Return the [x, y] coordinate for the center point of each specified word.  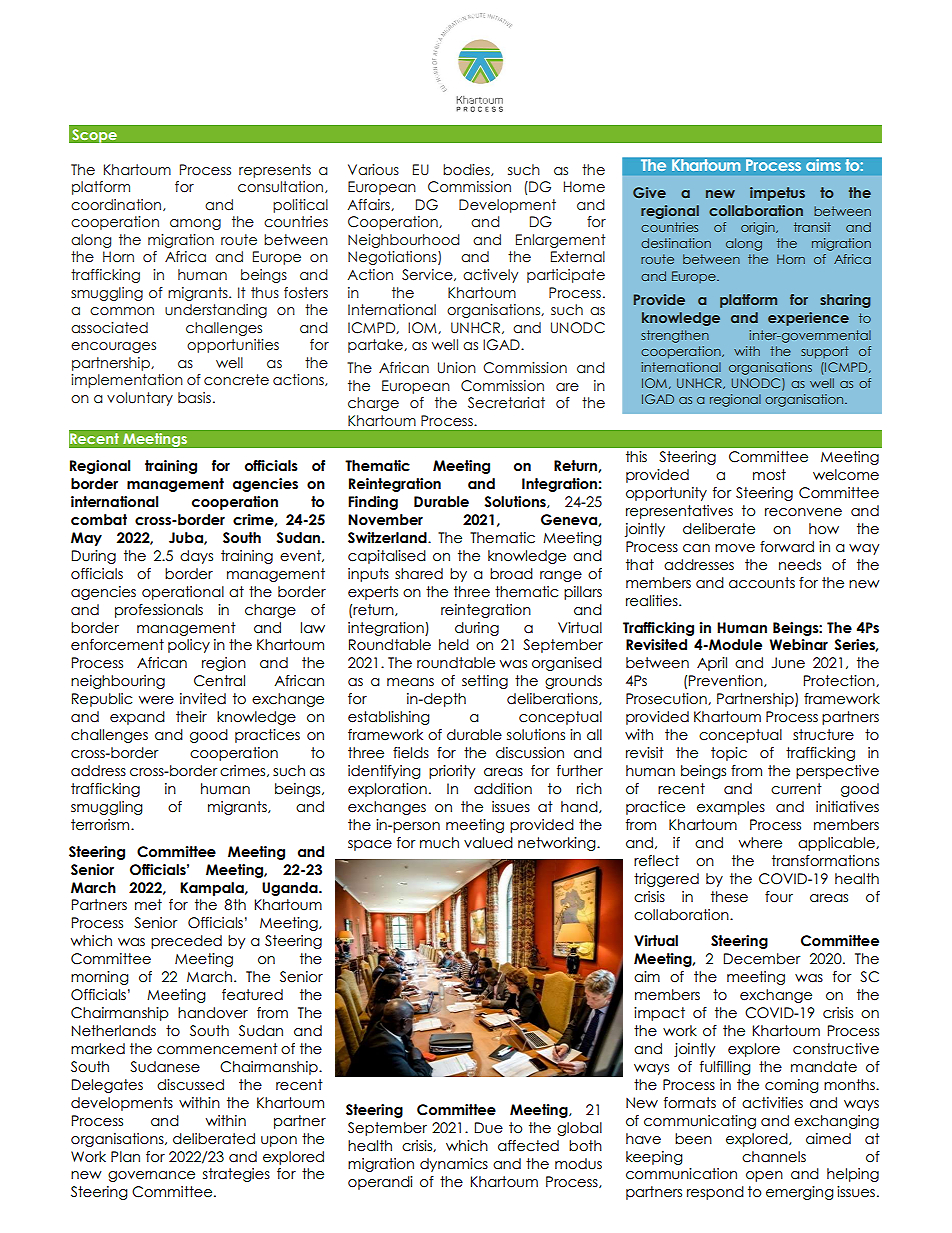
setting [485, 682]
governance [151, 1176]
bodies [467, 170]
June [788, 663]
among [195, 224]
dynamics [454, 1165]
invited [203, 699]
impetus [777, 194]
